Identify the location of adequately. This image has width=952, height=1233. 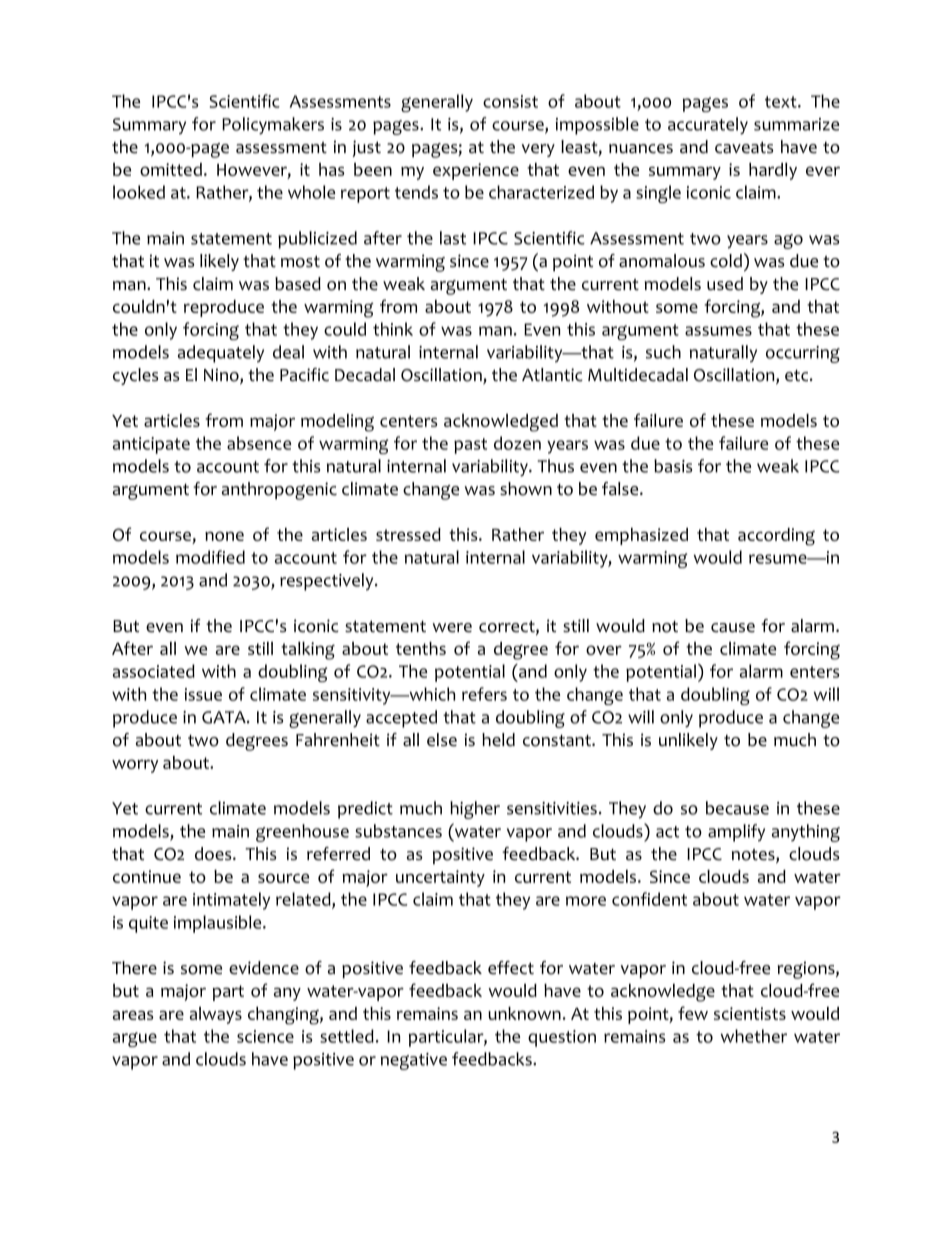
(221, 354).
